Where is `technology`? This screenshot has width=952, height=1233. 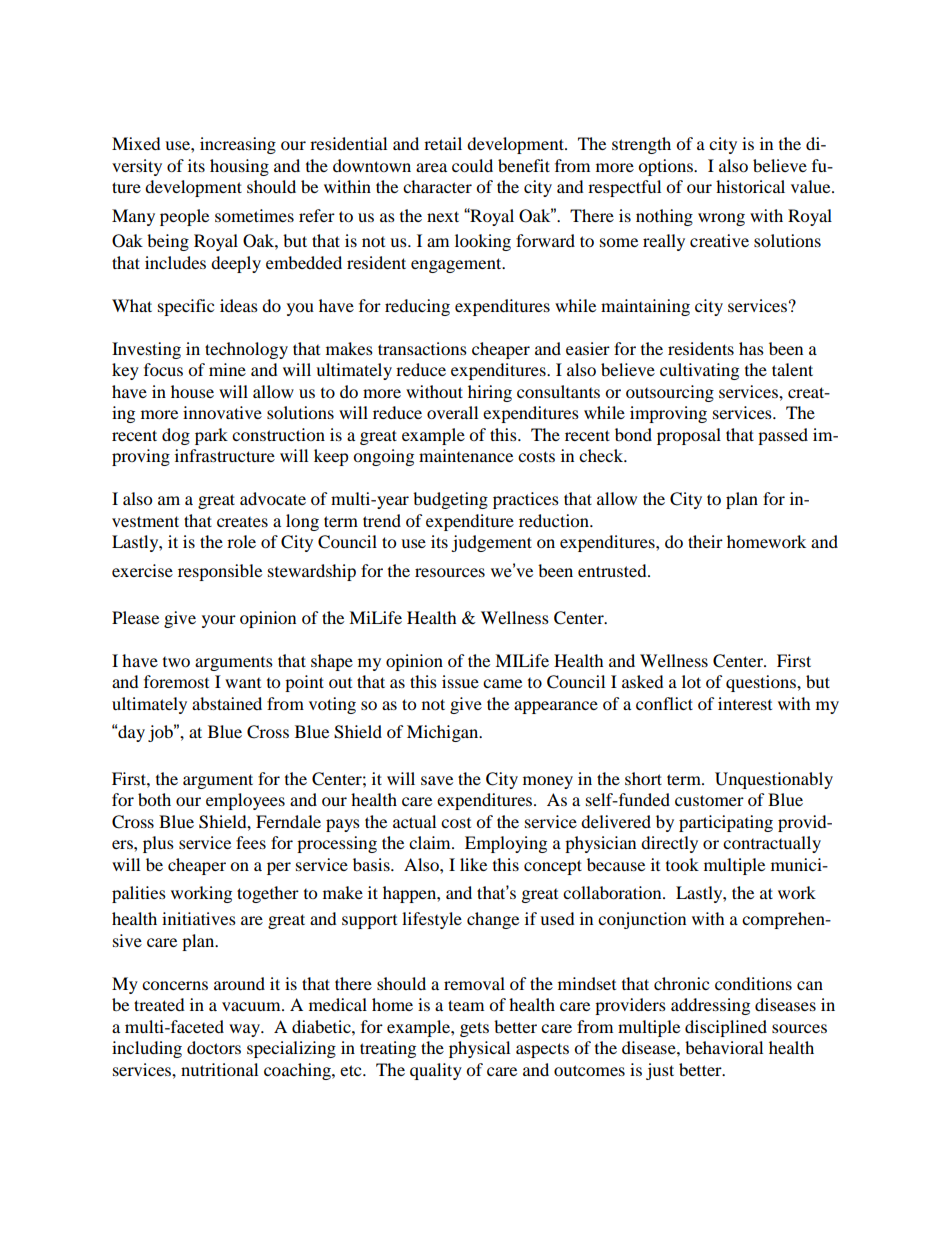 technology is located at coordinates (246, 350).
